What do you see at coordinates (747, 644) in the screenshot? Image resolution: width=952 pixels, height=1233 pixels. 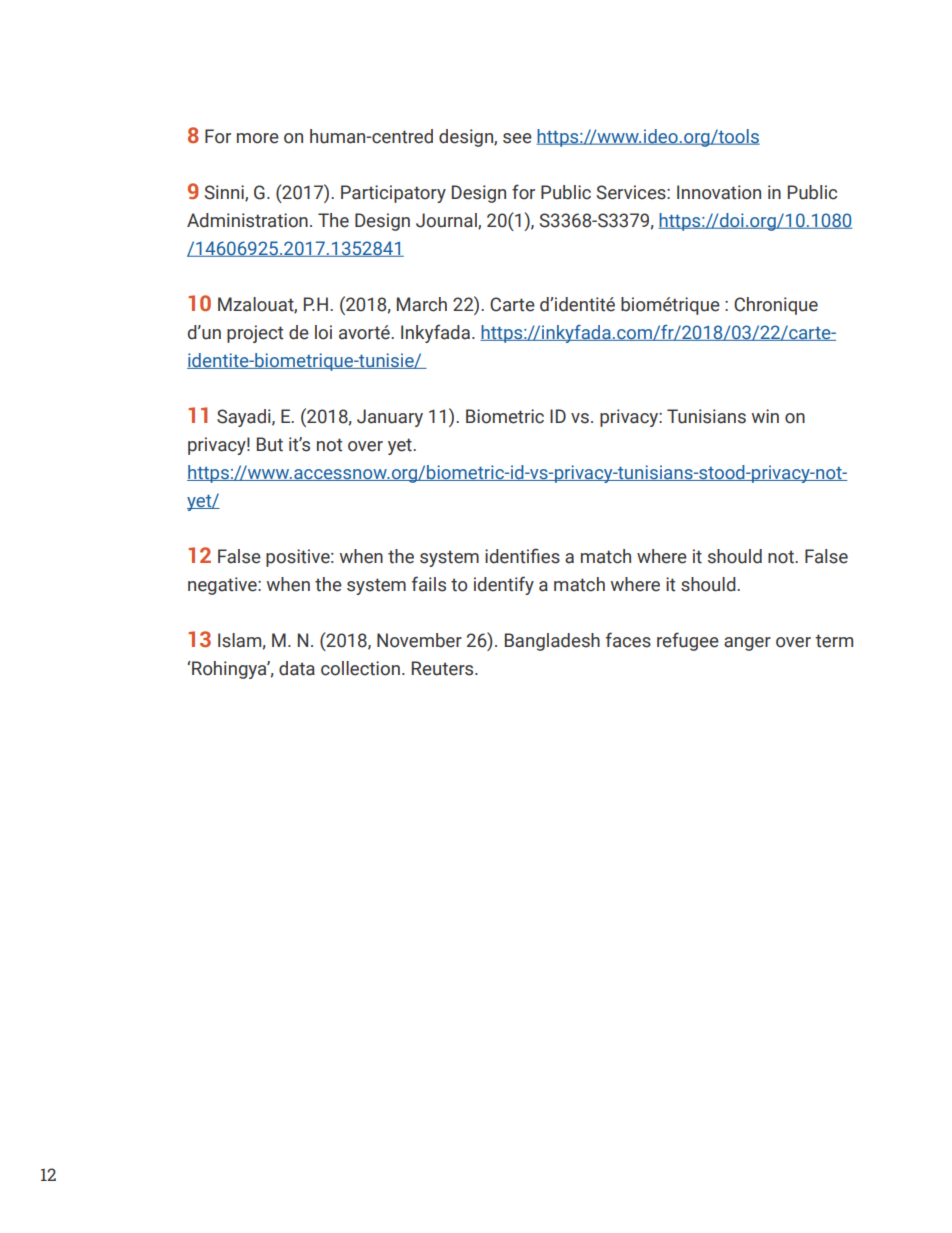 I see `anger` at bounding box center [747, 644].
